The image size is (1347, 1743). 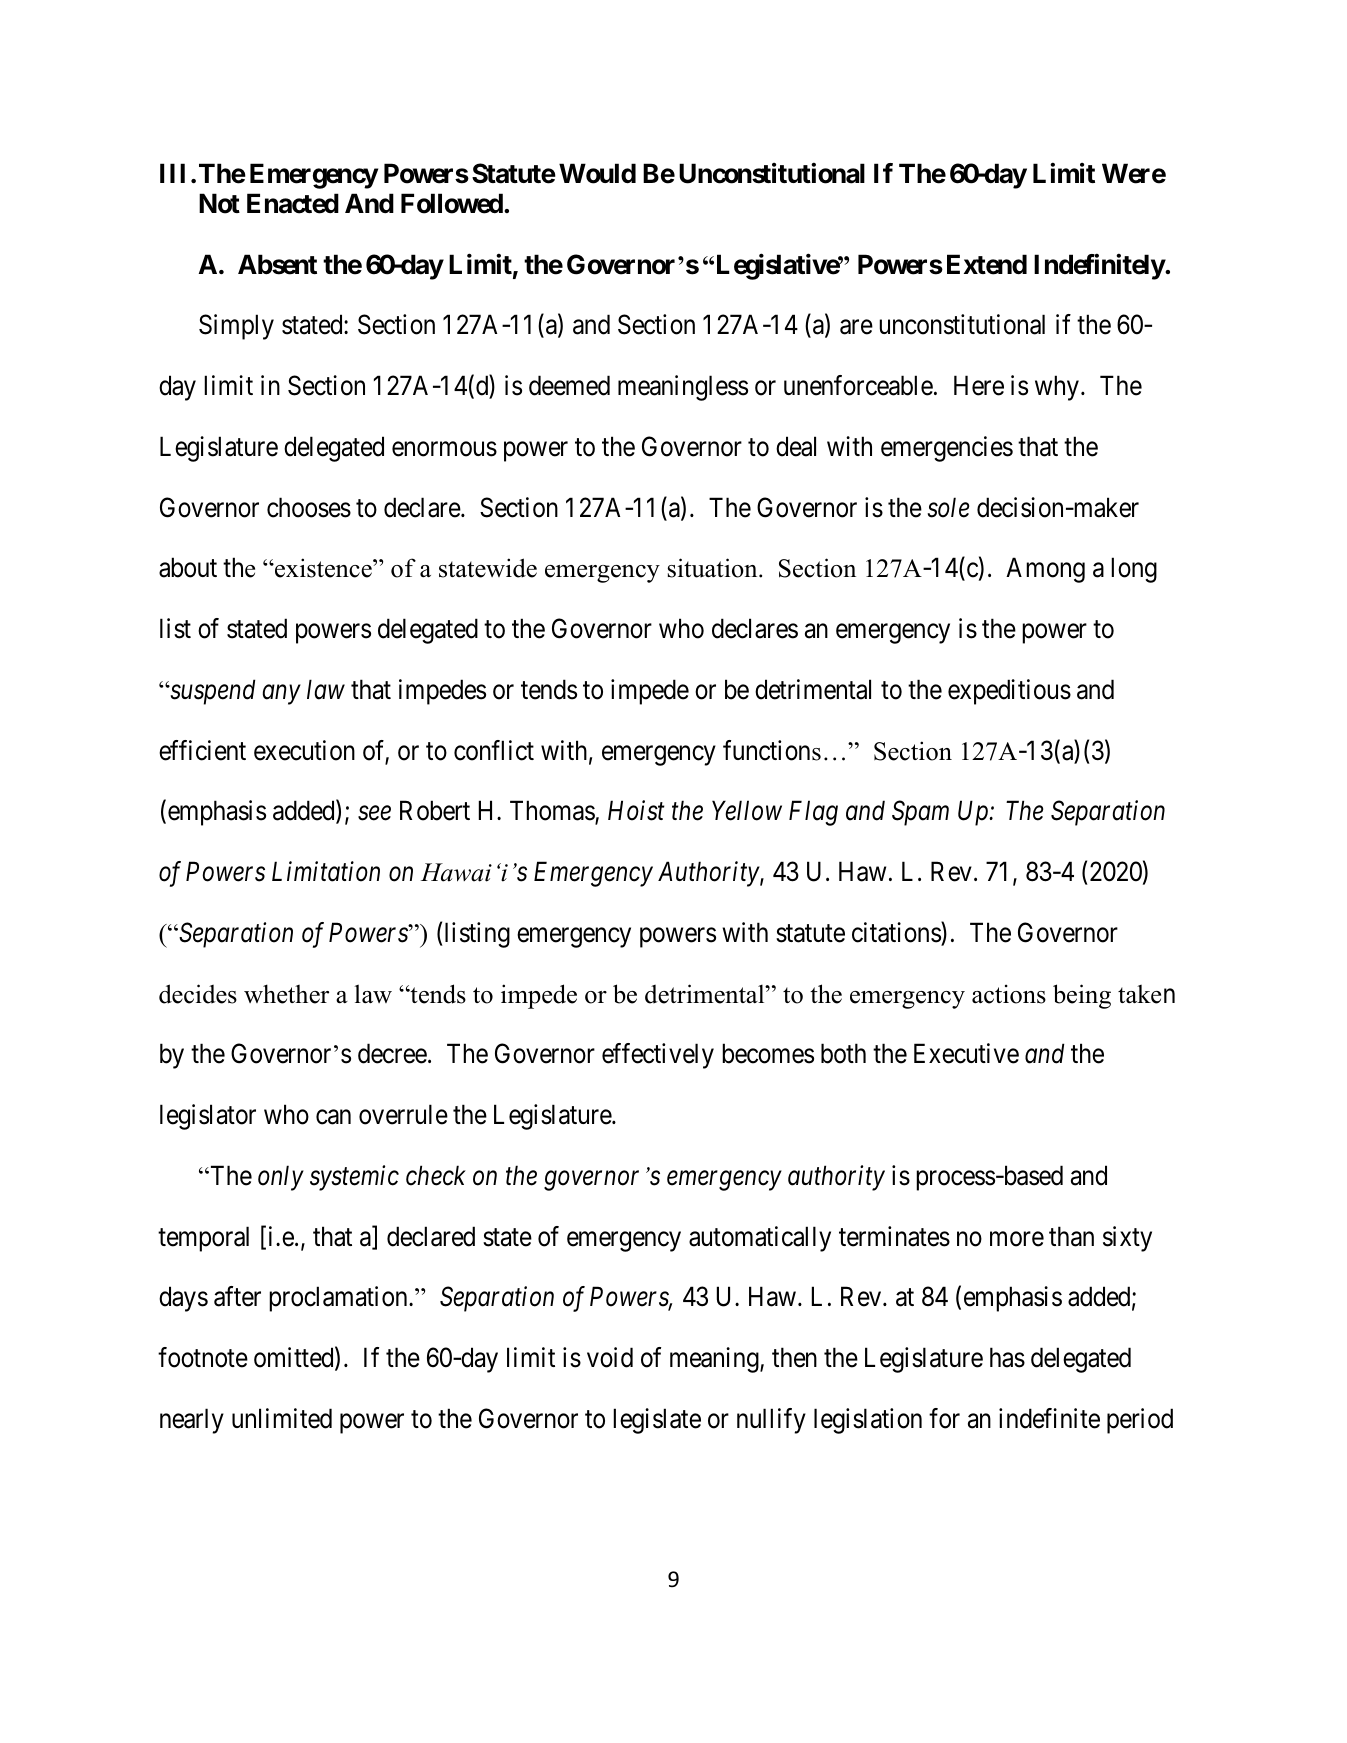 I want to click on Enacted, so click(x=293, y=203).
